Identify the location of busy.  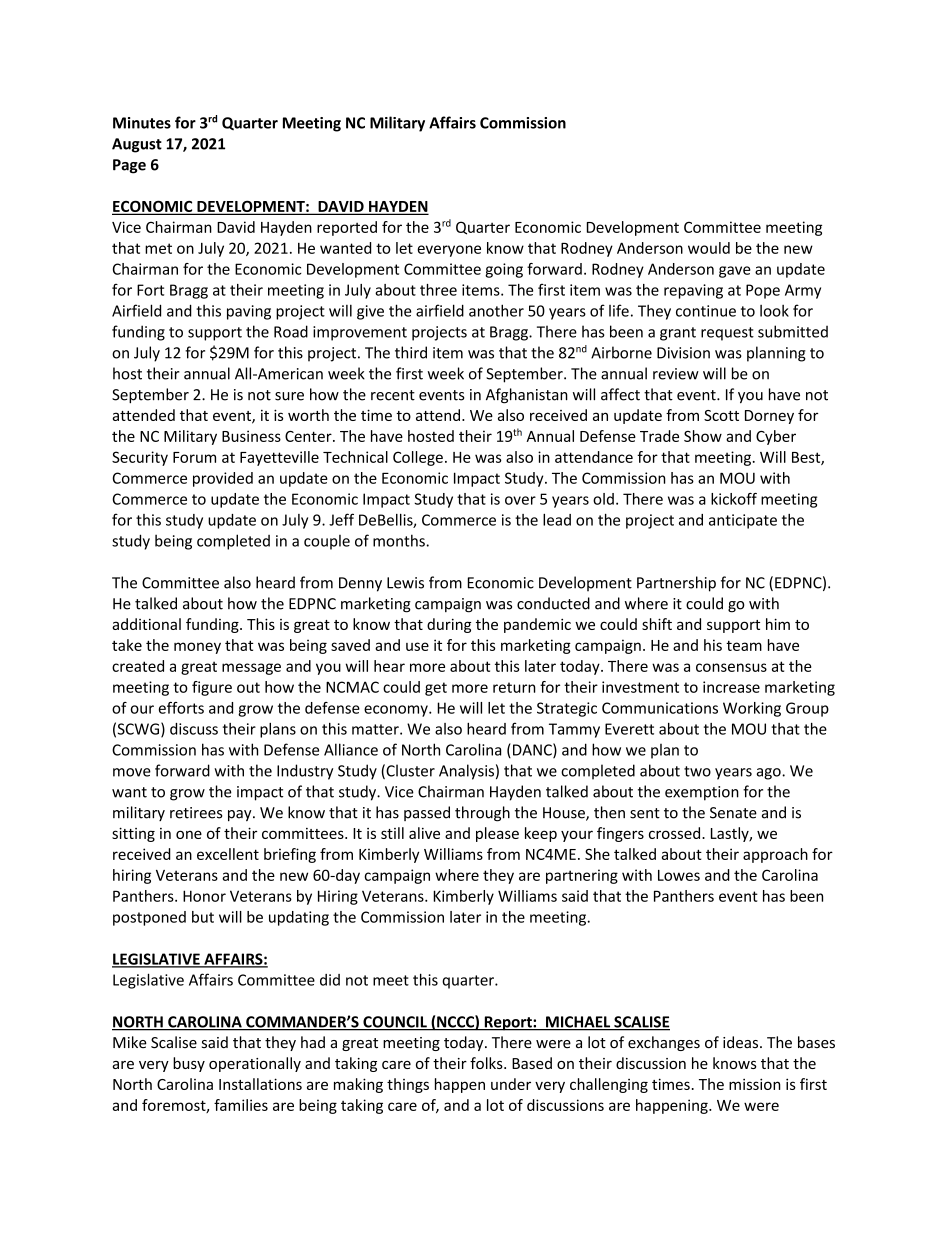
(189, 1064).
